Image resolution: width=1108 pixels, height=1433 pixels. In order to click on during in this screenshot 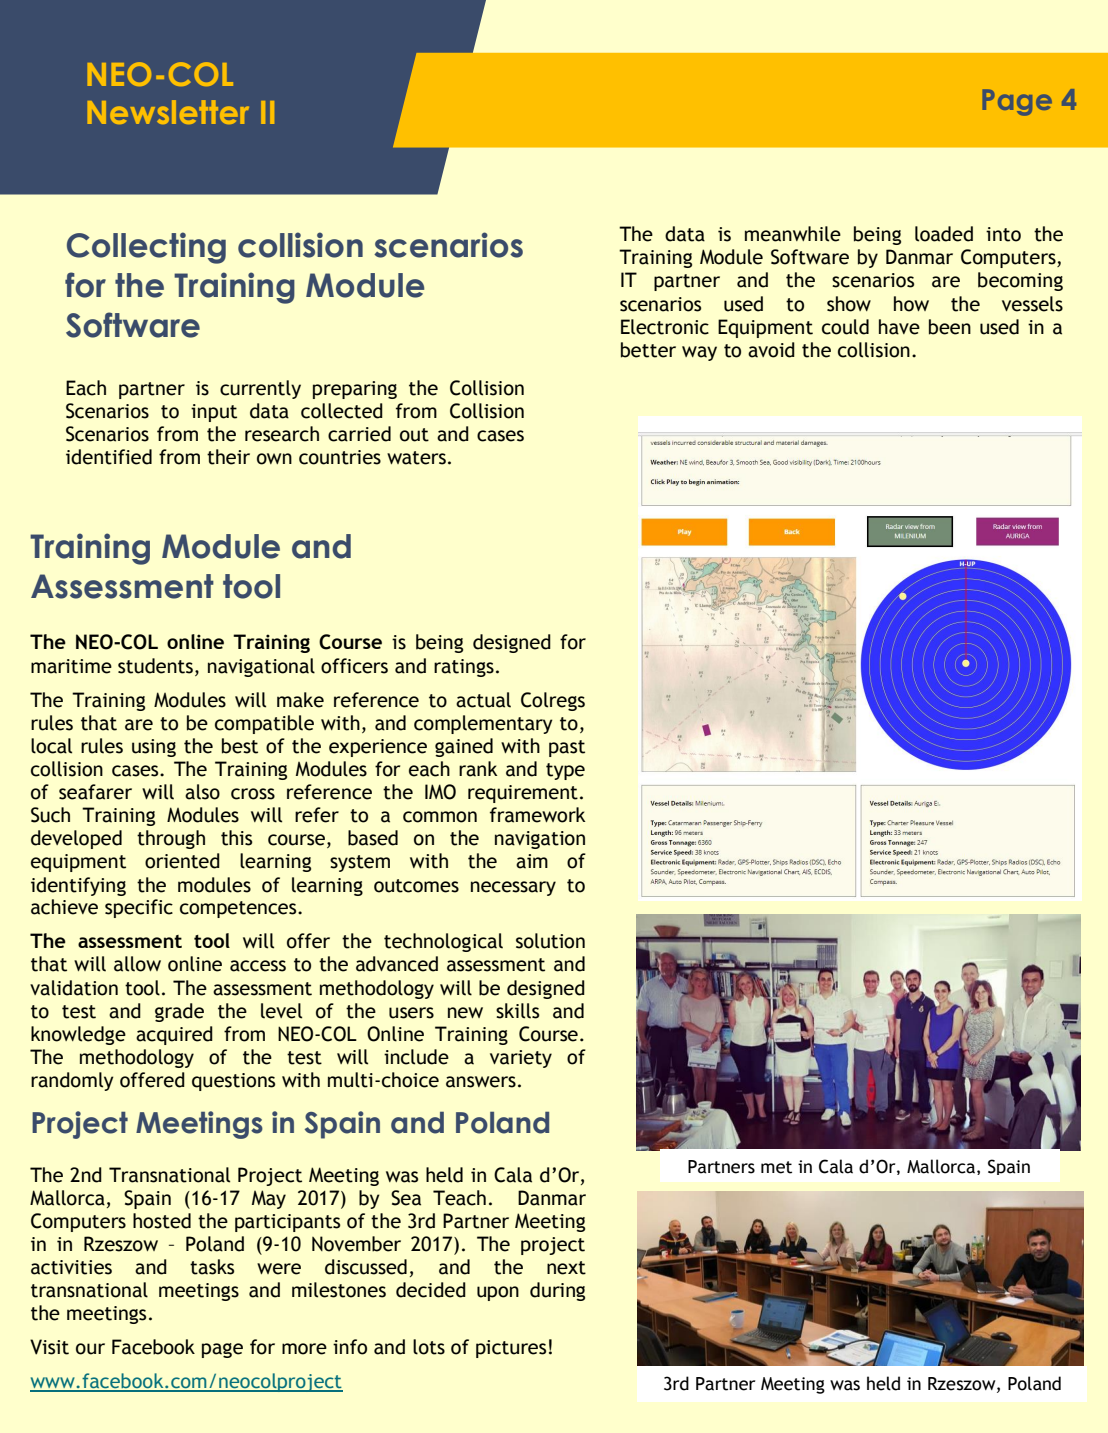, I will do `click(557, 1291)`.
